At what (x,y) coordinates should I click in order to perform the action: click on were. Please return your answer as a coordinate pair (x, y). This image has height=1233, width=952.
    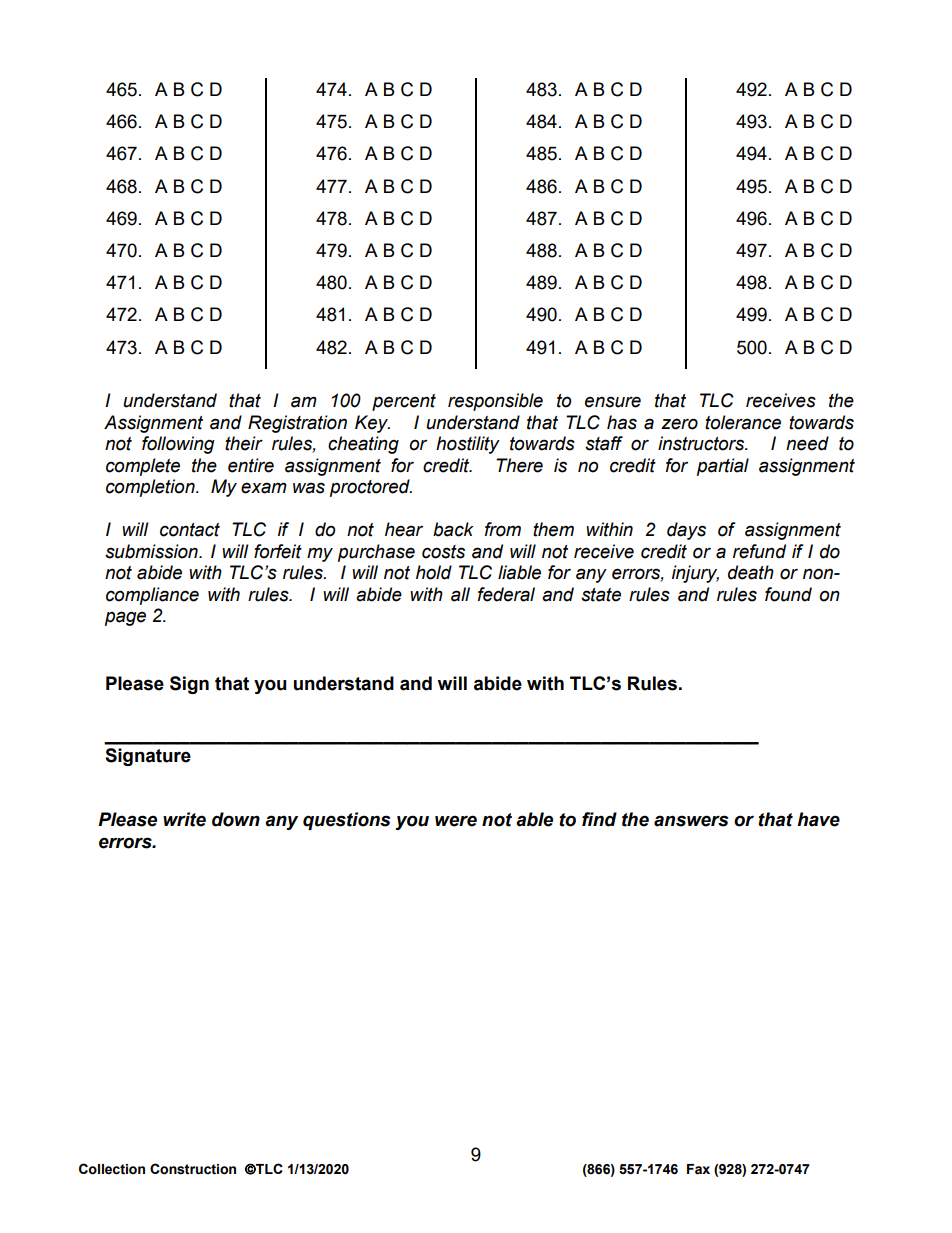
    Looking at the image, I should click on (456, 821).
